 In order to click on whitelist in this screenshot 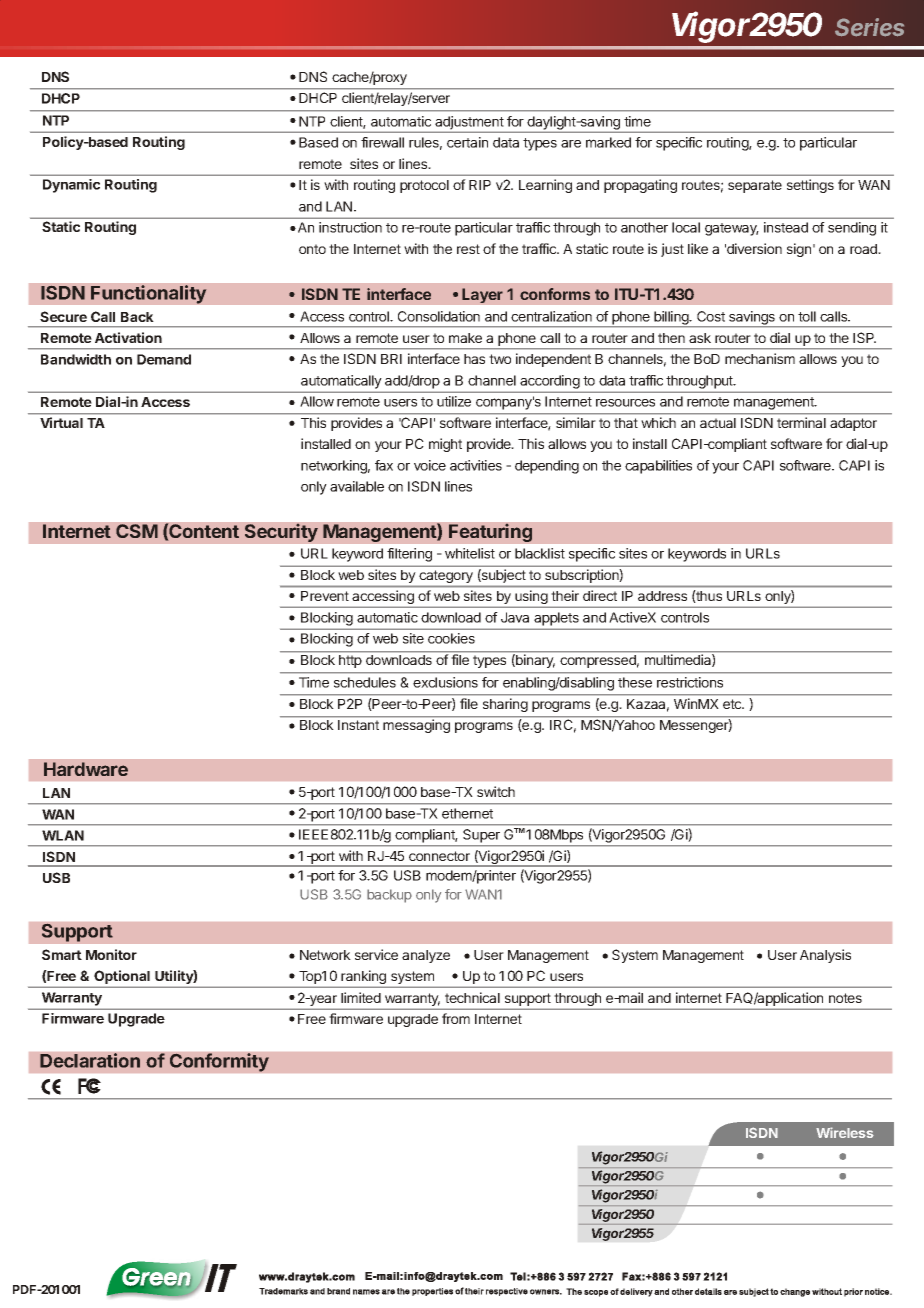, I will do `click(470, 553)`.
